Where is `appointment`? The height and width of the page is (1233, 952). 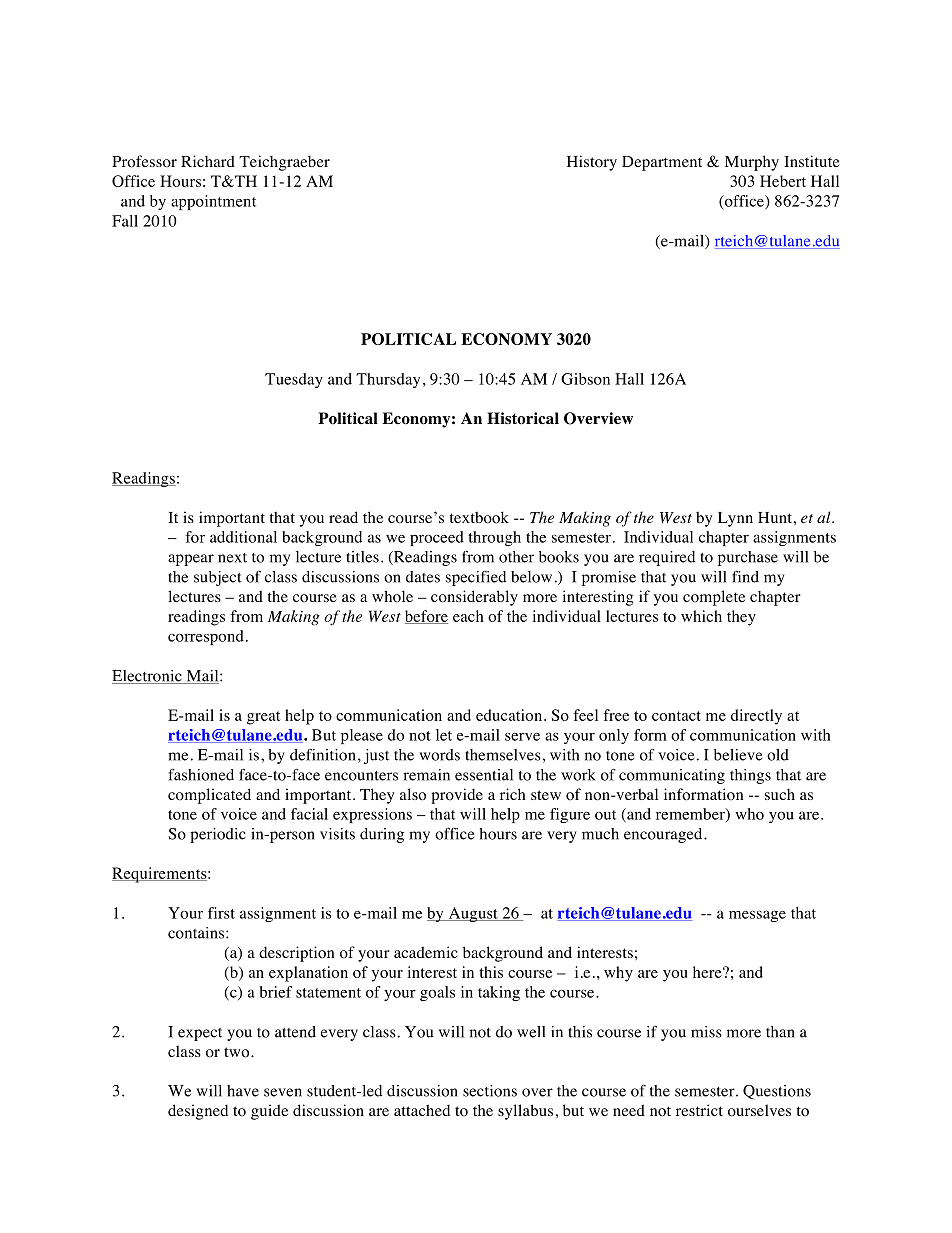
appointment is located at coordinates (213, 202).
